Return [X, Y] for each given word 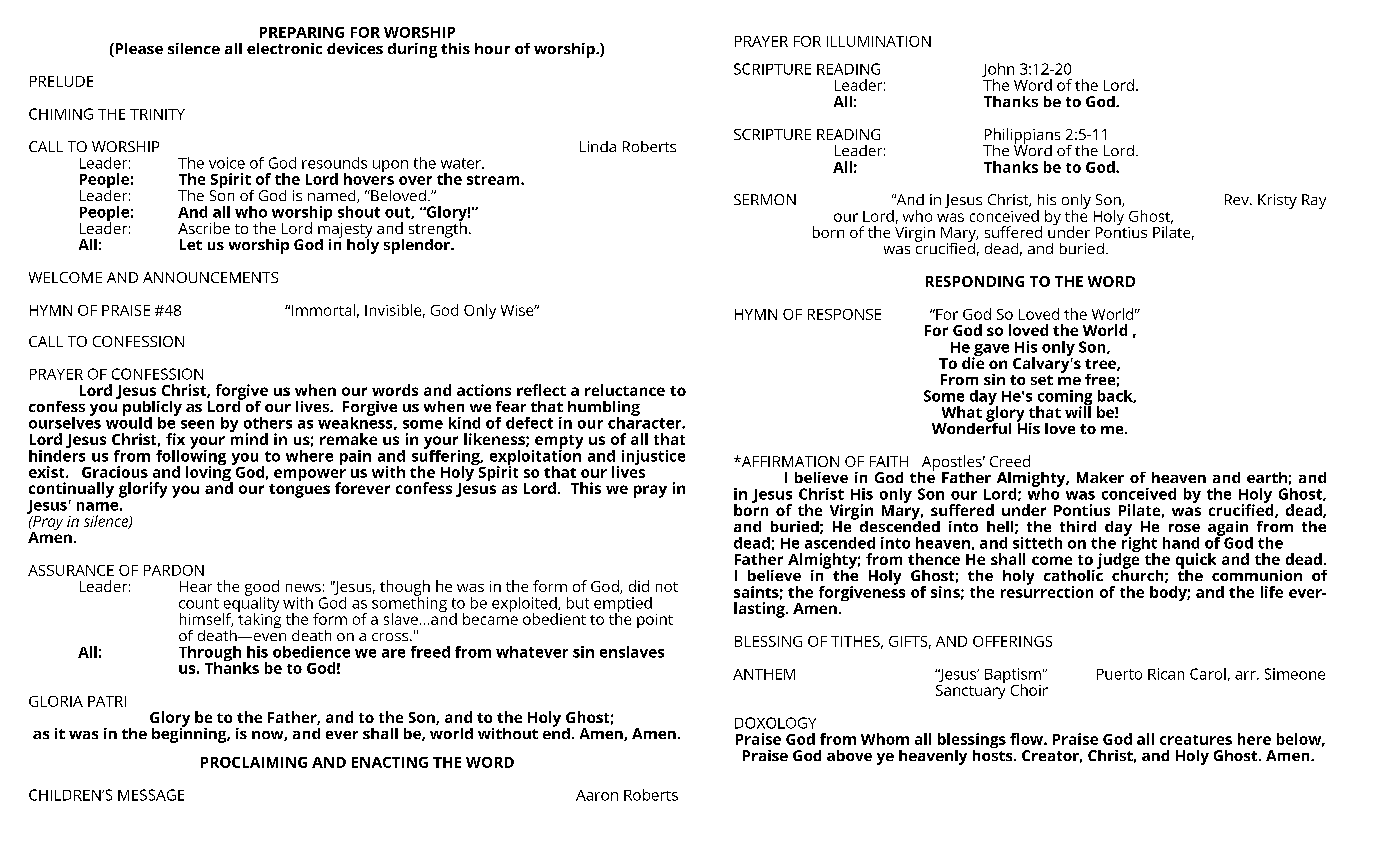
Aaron [597, 795]
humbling [604, 409]
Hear [196, 586]
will [1078, 411]
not [667, 587]
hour [492, 48]
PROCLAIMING [254, 762]
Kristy [1277, 201]
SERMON [765, 199]
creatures [1196, 740]
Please [138, 50]
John [998, 71]
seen [197, 424]
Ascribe [204, 228]
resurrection [1047, 590]
